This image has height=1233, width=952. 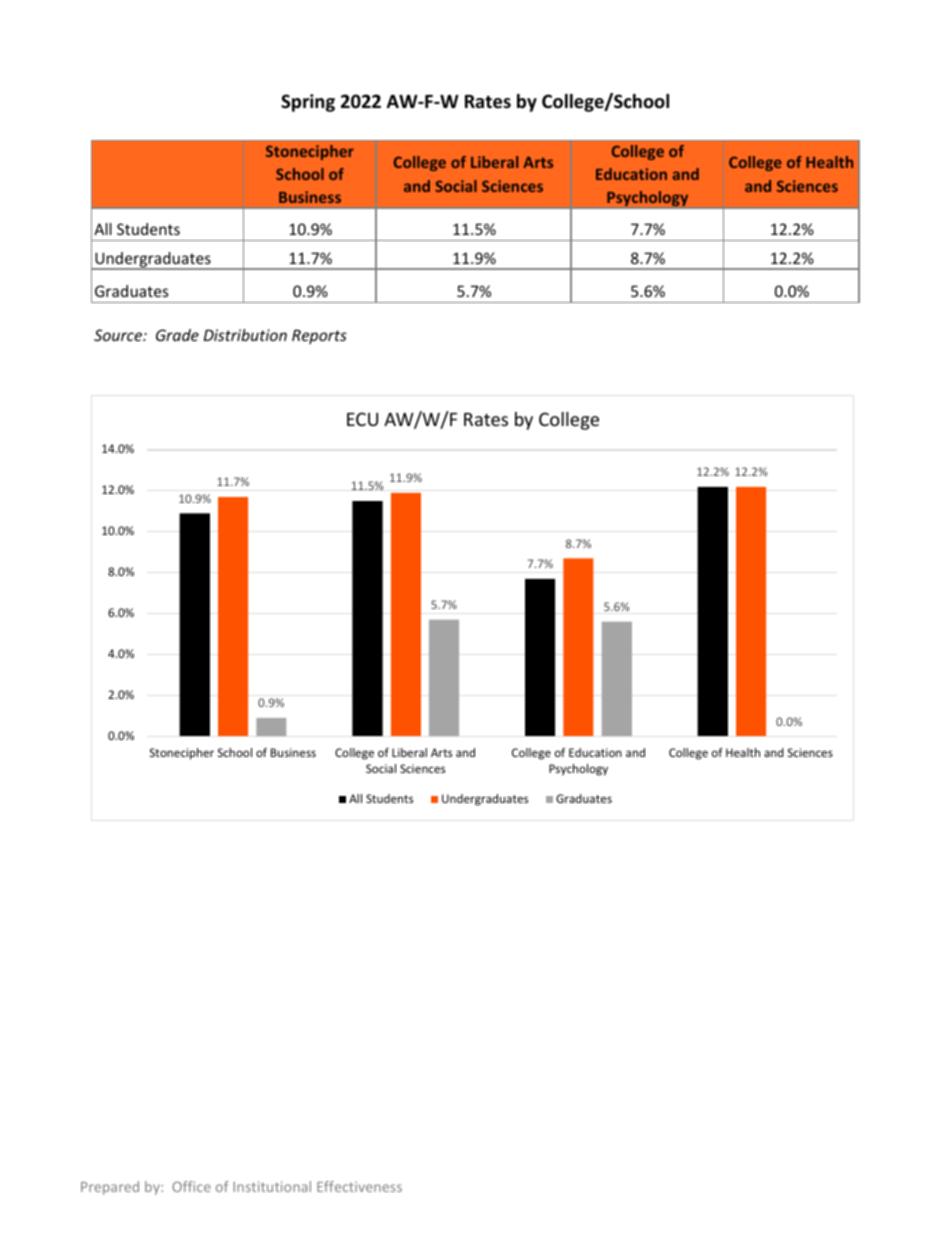 What do you see at coordinates (177, 335) in the image?
I see `Grade` at bounding box center [177, 335].
